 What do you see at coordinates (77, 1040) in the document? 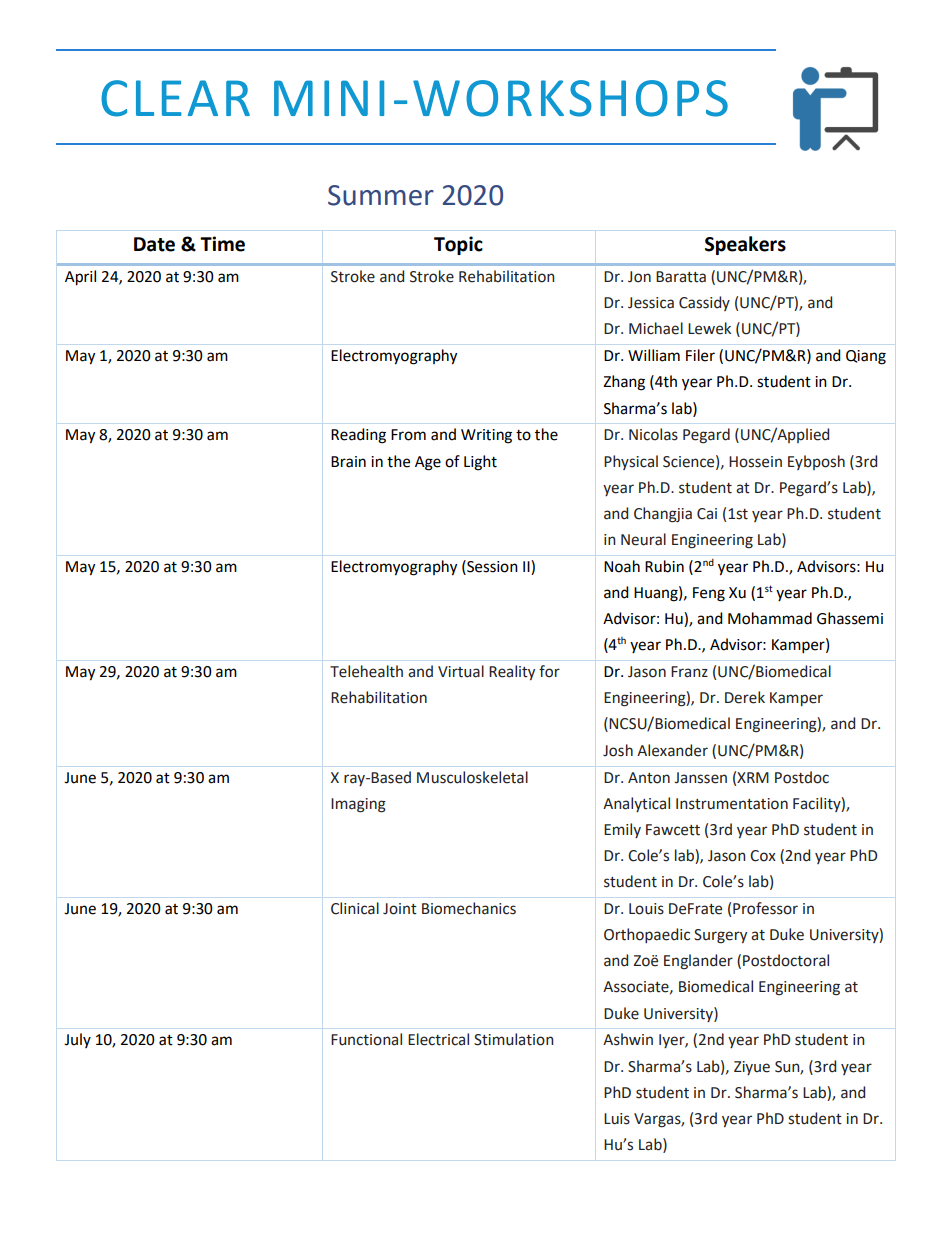
I see `July` at bounding box center [77, 1040].
